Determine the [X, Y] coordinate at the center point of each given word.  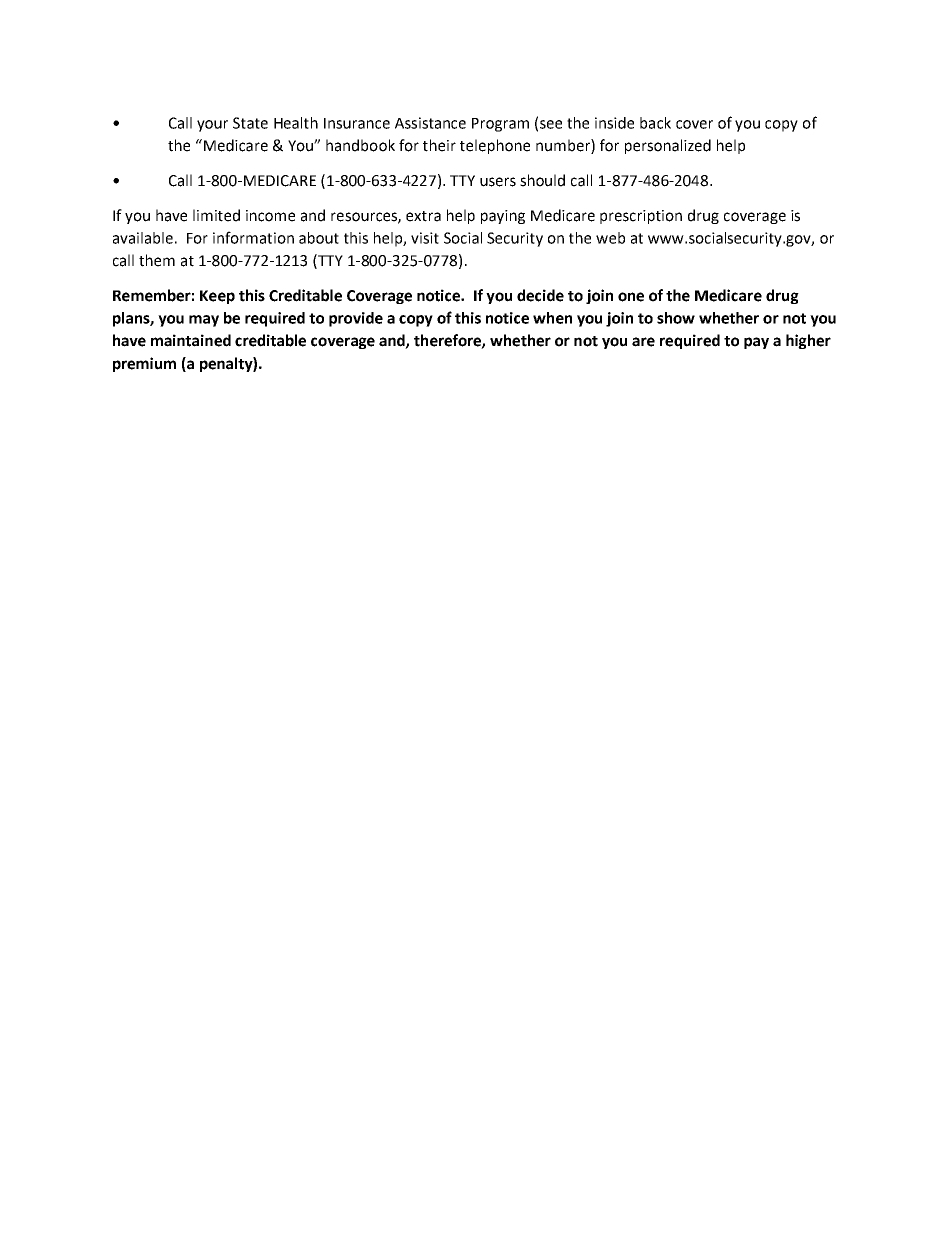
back [655, 123]
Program [500, 125]
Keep [217, 297]
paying [503, 217]
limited [216, 215]
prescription [641, 217]
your [212, 126]
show [676, 318]
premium [144, 364]
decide [540, 295]
